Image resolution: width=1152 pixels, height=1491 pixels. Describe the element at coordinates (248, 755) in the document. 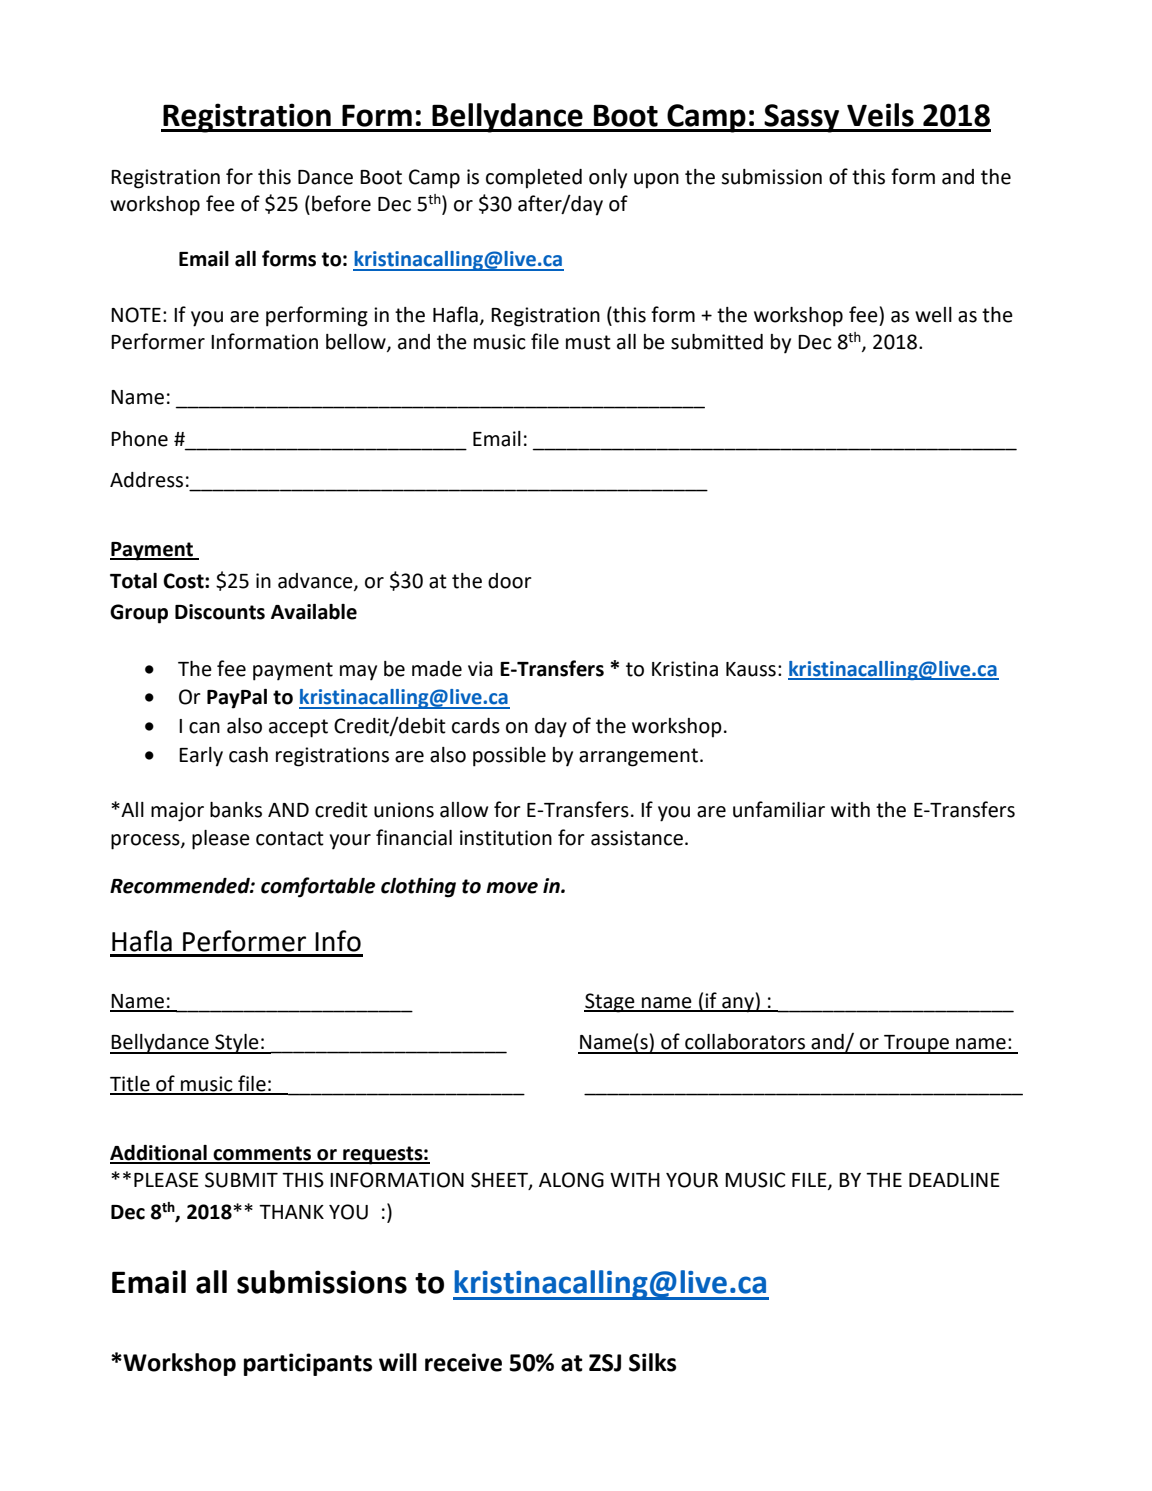

I see `cash` at that location.
